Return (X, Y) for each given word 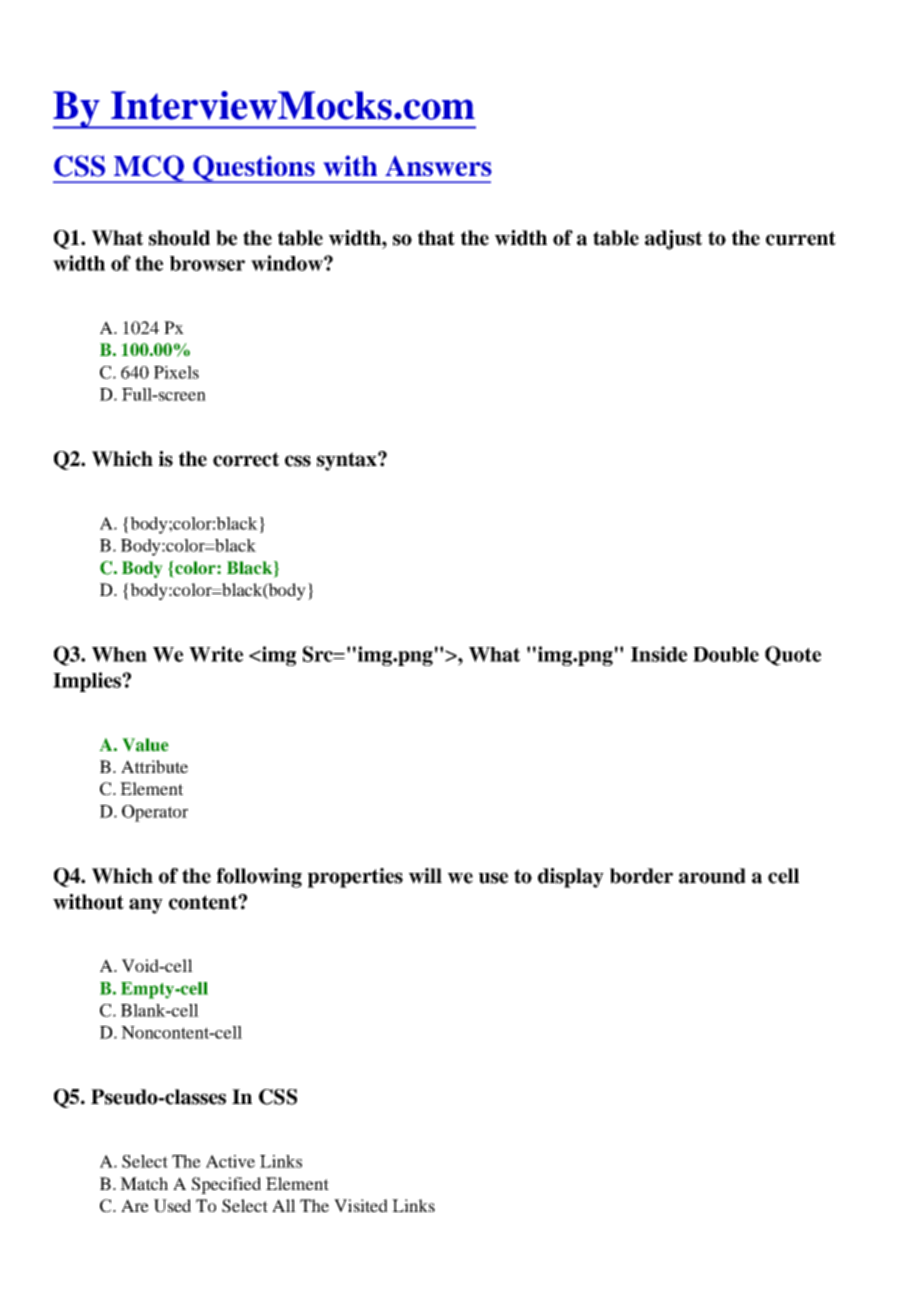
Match (144, 1183)
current (801, 238)
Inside (659, 654)
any (146, 906)
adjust (673, 240)
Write (216, 654)
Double (726, 654)
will (425, 876)
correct (246, 459)
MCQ (149, 169)
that (436, 238)
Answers (438, 166)
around (712, 876)
